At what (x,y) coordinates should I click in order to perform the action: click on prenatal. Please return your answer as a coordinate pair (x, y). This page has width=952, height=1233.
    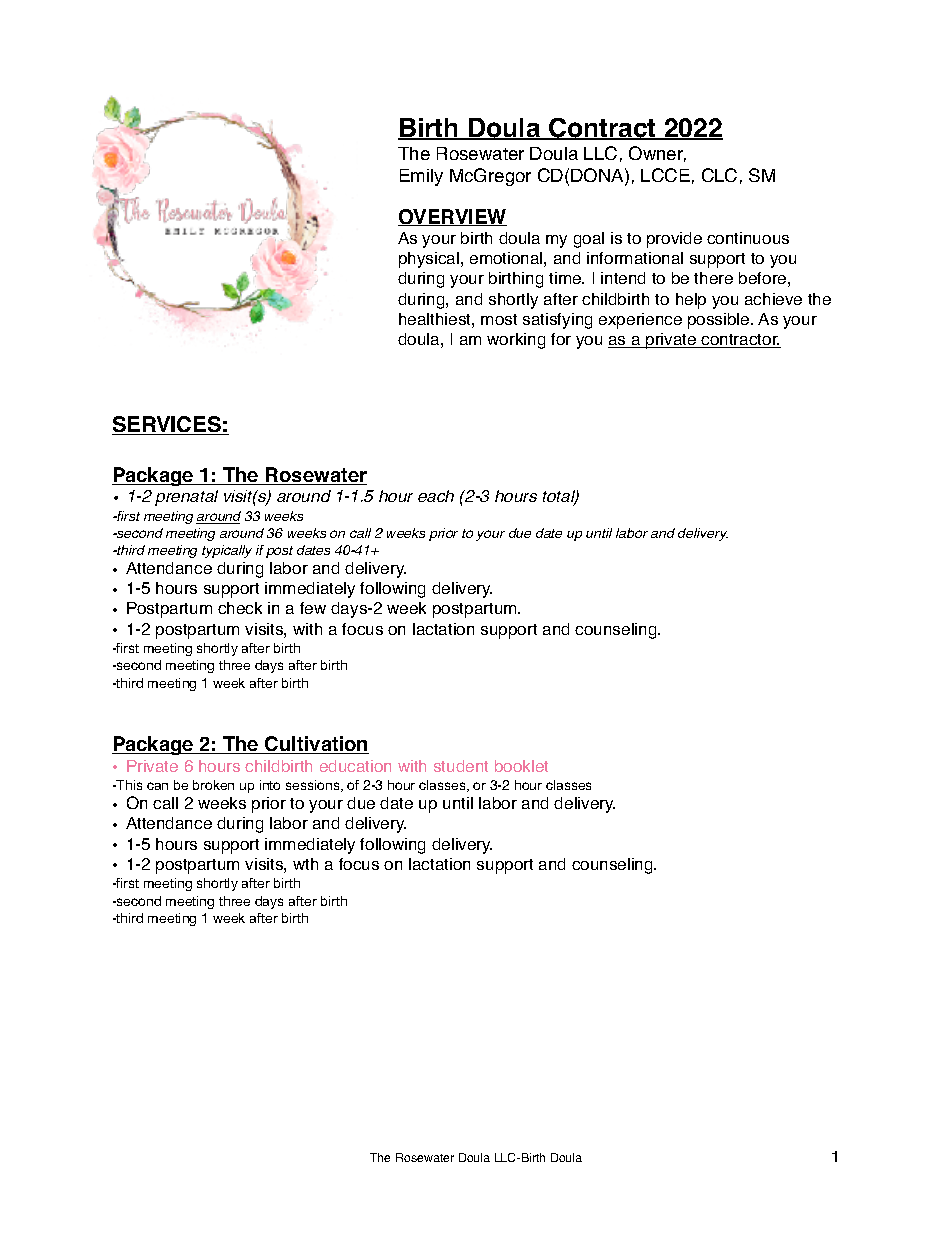
    Looking at the image, I should click on (186, 498).
